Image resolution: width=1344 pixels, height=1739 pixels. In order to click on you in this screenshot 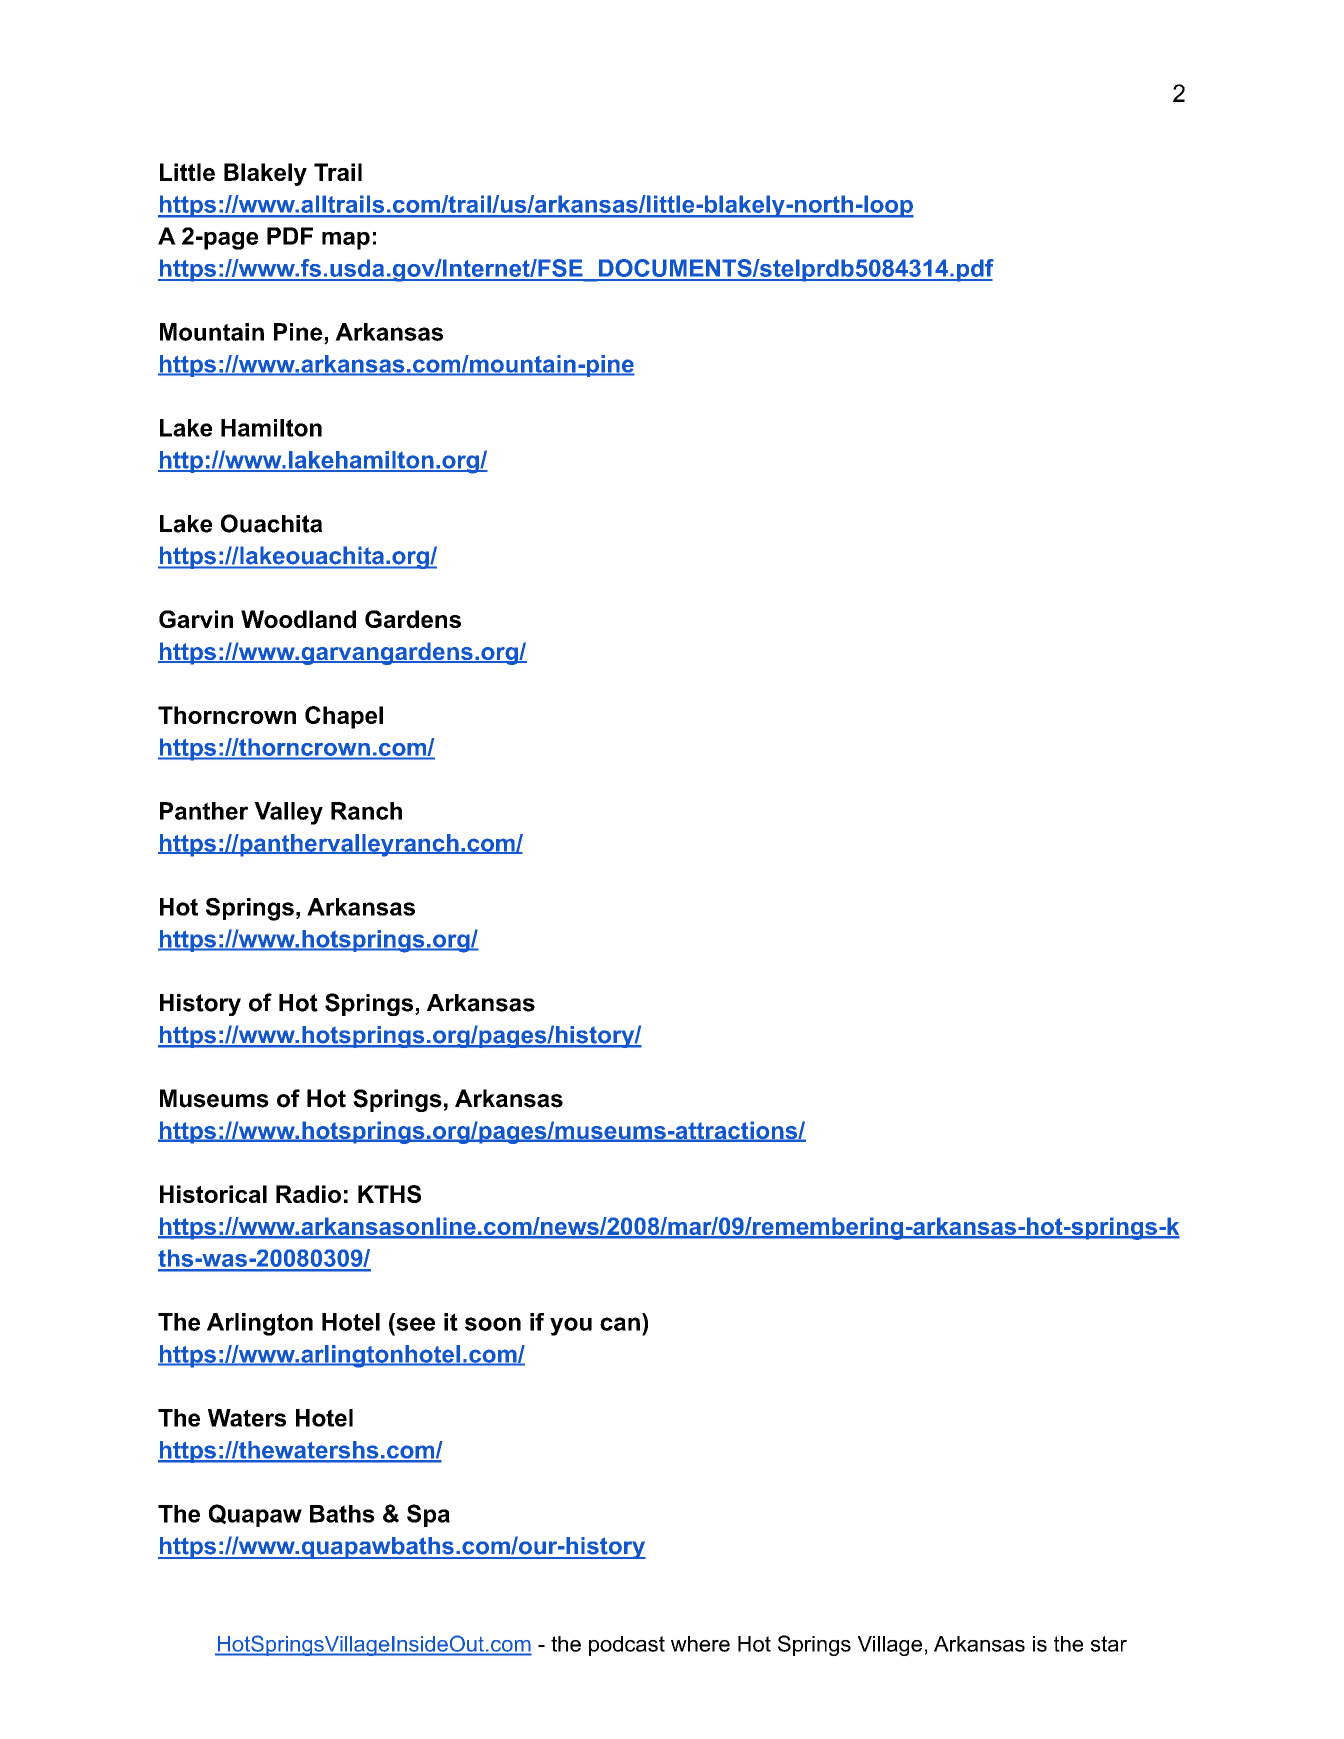, I will do `click(571, 1326)`.
